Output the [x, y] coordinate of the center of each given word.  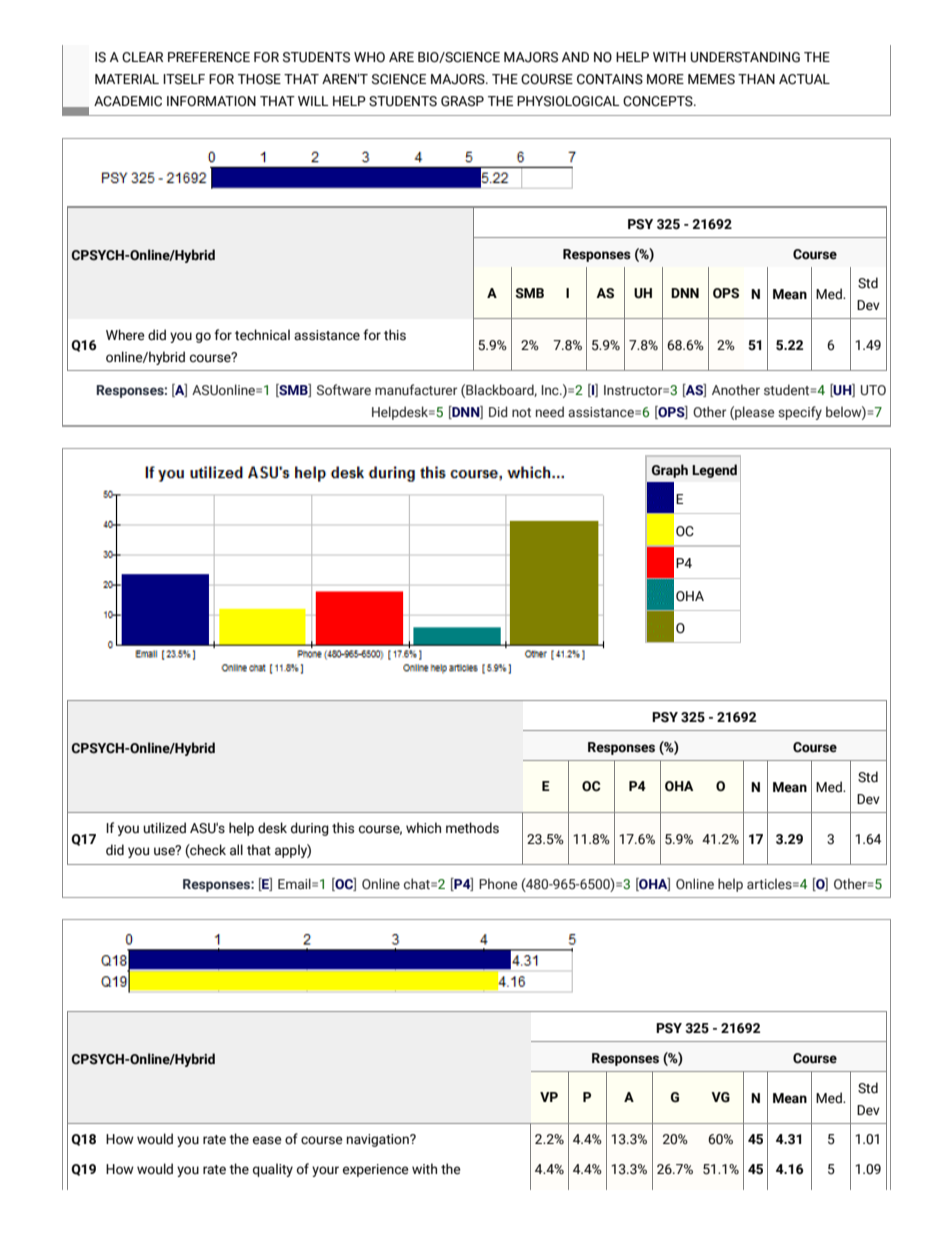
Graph [670, 471]
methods [472, 828]
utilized [164, 828]
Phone [498, 883]
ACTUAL [804, 79]
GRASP [462, 101]
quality [273, 1170]
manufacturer [416, 389]
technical [262, 335]
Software [344, 390]
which [423, 828]
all [236, 850]
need [550, 411]
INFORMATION [211, 101]
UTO [873, 390]
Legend [714, 471]
